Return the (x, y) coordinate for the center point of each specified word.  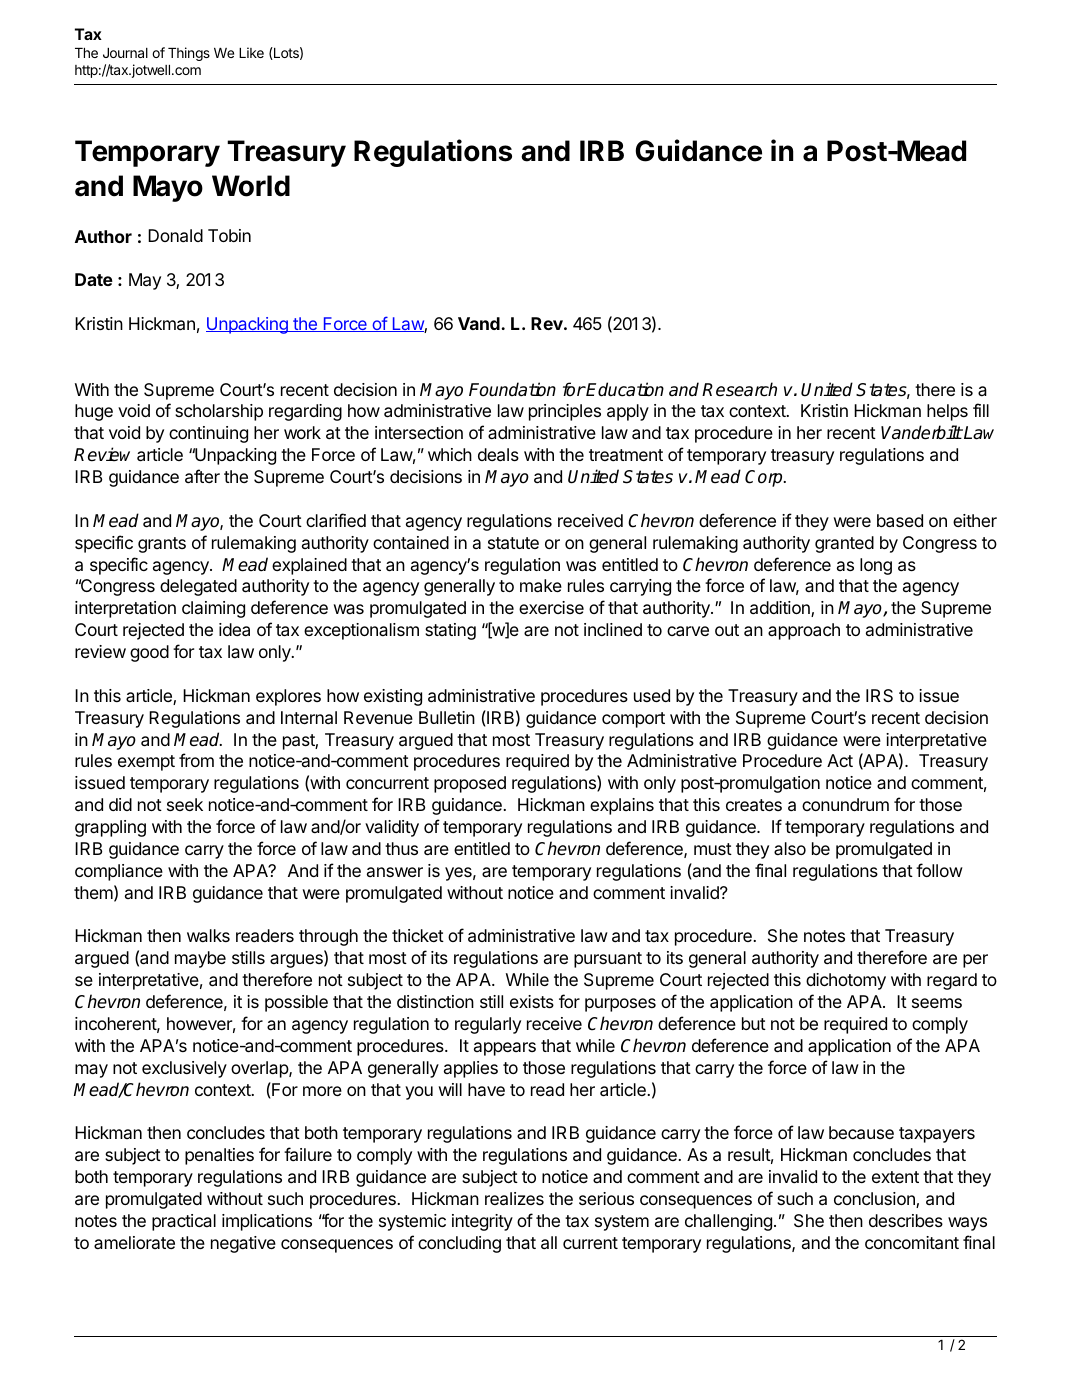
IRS (879, 695)
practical (184, 1222)
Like (251, 52)
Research (739, 389)
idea (234, 630)
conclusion (875, 1200)
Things (189, 54)
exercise (551, 607)
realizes (514, 1199)
